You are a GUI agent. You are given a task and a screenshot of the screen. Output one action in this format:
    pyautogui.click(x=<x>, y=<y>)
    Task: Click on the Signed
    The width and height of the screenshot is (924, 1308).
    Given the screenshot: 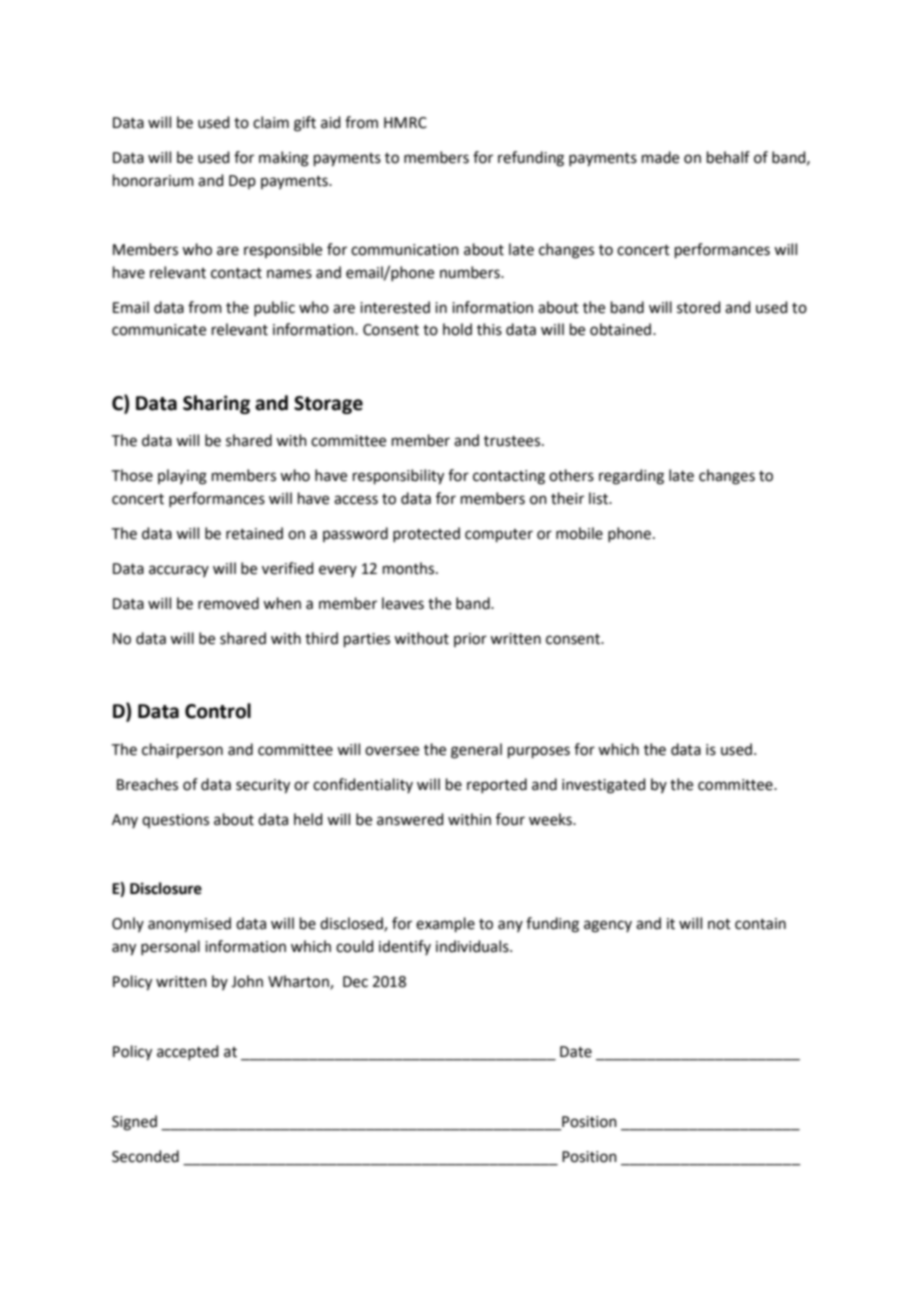 What is the action you would take?
    pyautogui.click(x=134, y=1123)
